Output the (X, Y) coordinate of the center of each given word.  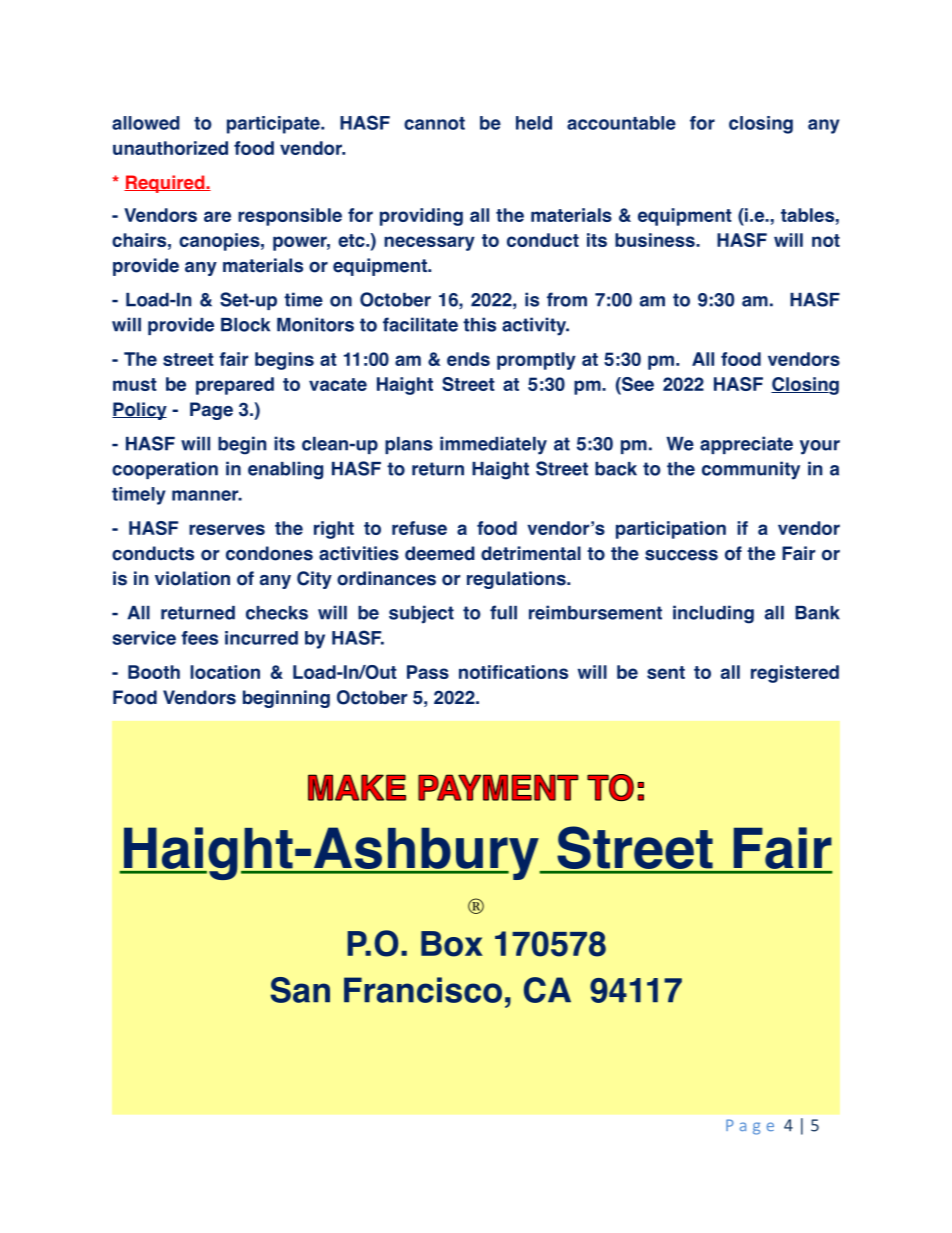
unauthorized (170, 148)
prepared (235, 386)
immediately (493, 445)
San (300, 990)
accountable (621, 123)
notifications (513, 672)
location (225, 672)
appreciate (746, 445)
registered (795, 674)
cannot (434, 123)
